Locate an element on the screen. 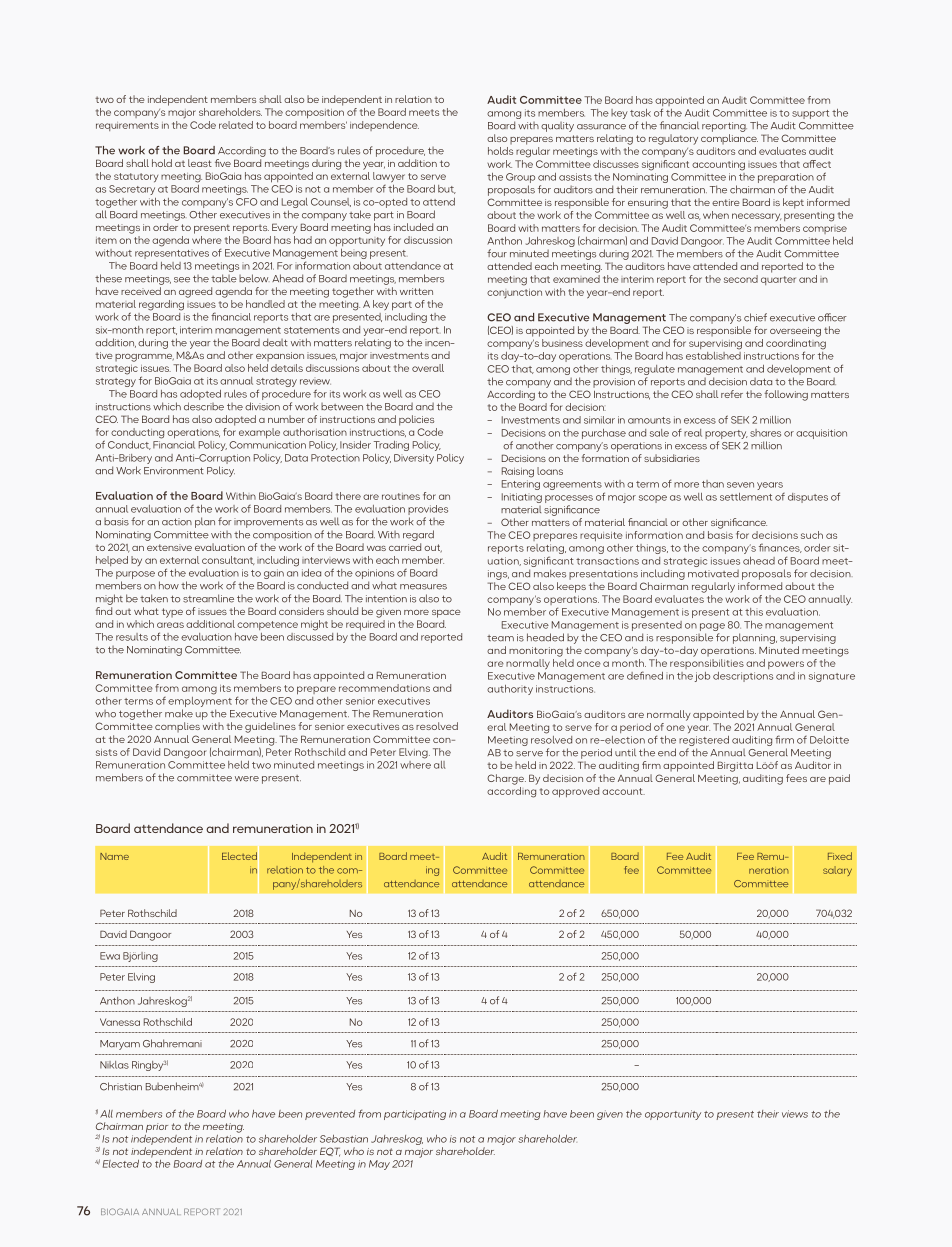  refer is located at coordinates (732, 394).
